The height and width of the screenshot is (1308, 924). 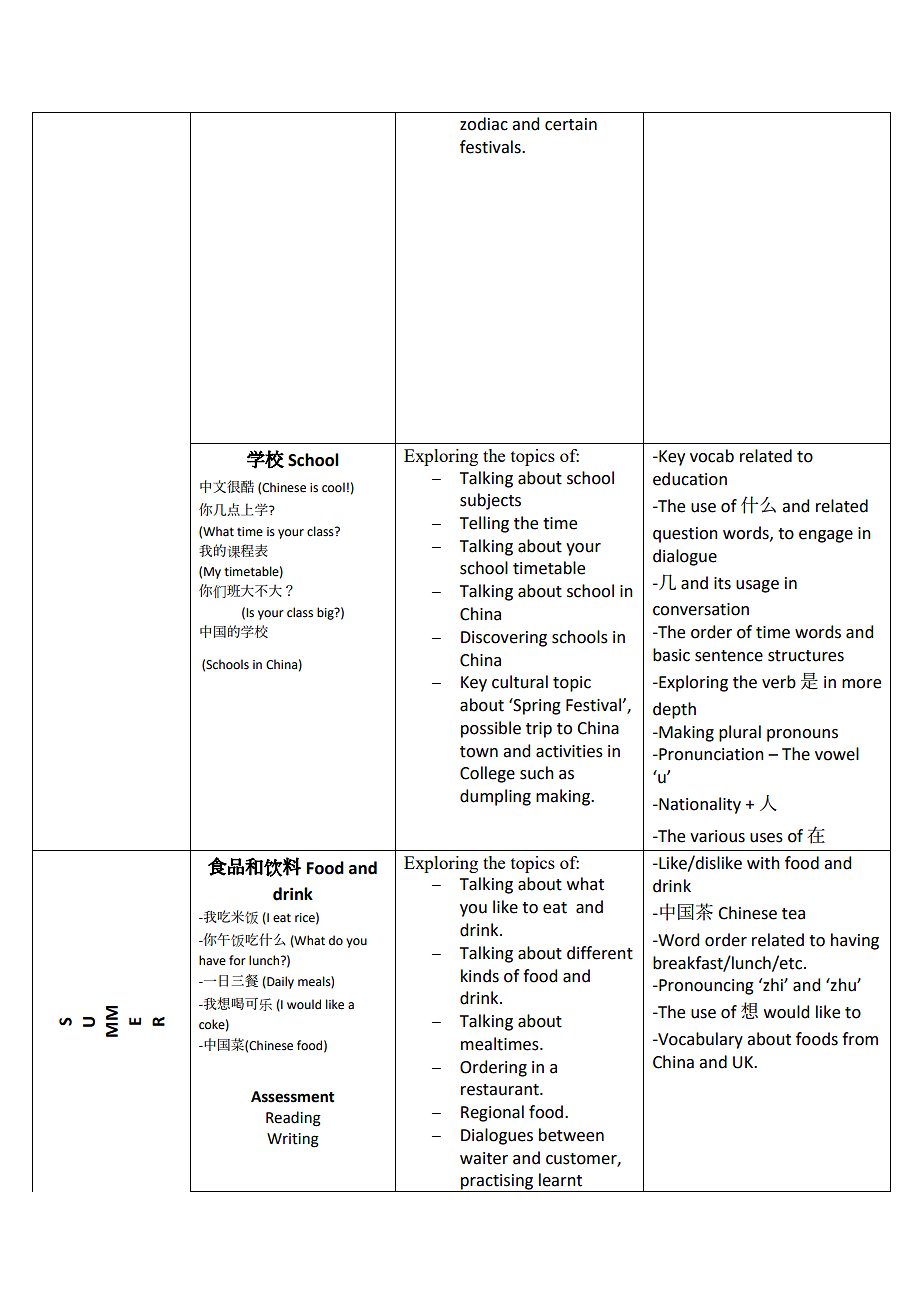 What do you see at coordinates (793, 914) in the screenshot?
I see `tea` at bounding box center [793, 914].
